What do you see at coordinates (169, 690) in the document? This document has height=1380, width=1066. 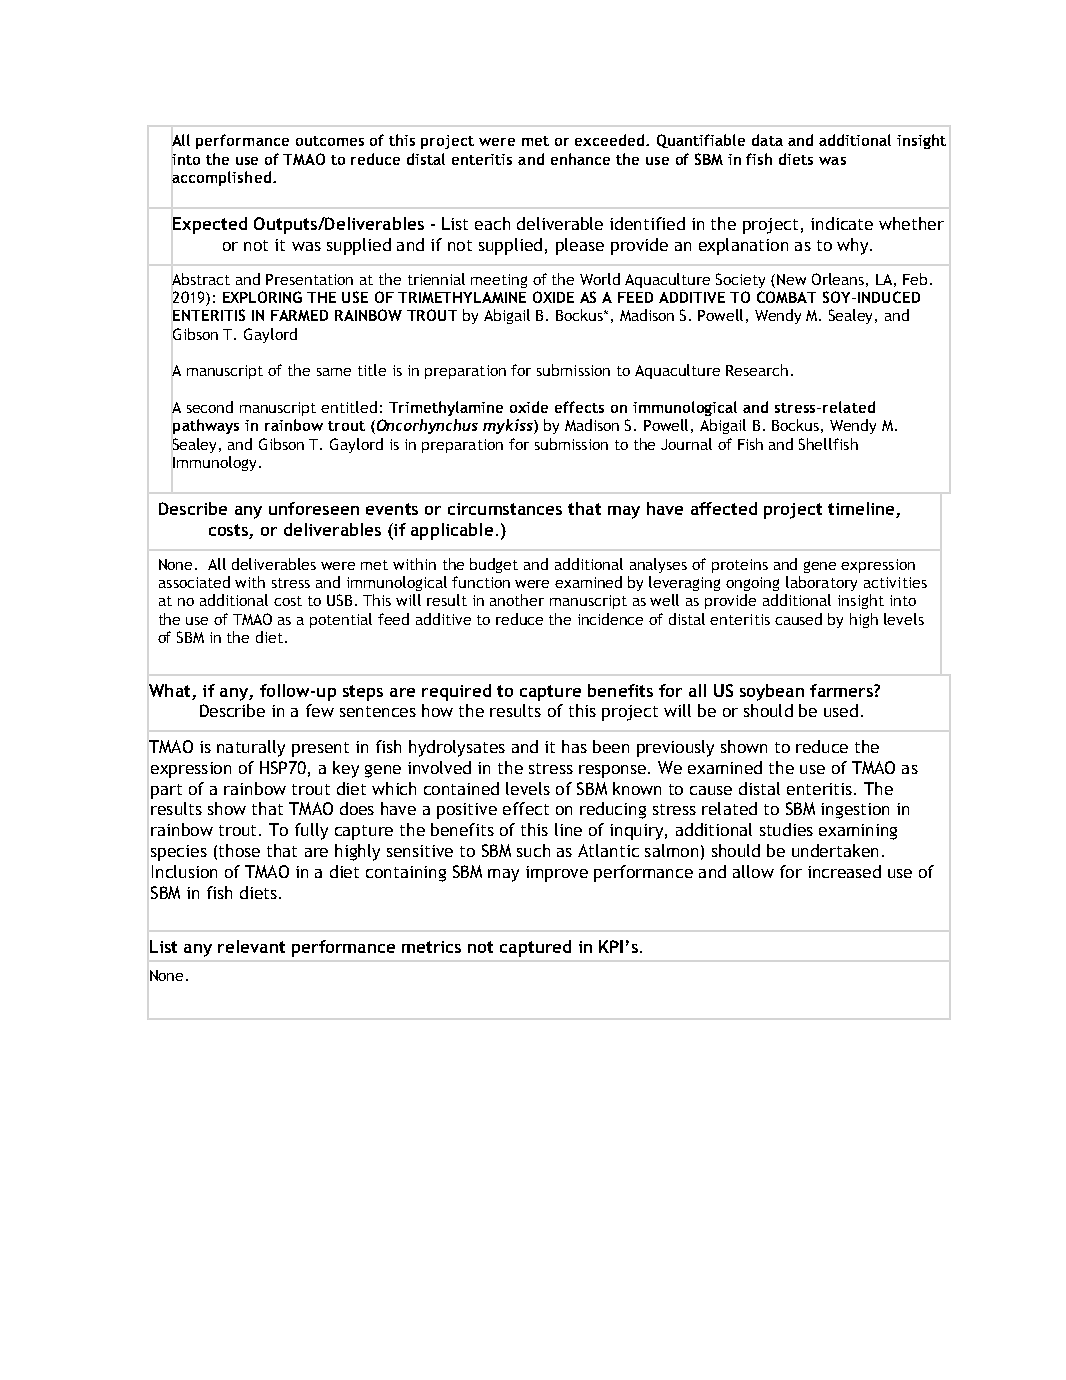 I see `What` at bounding box center [169, 690].
